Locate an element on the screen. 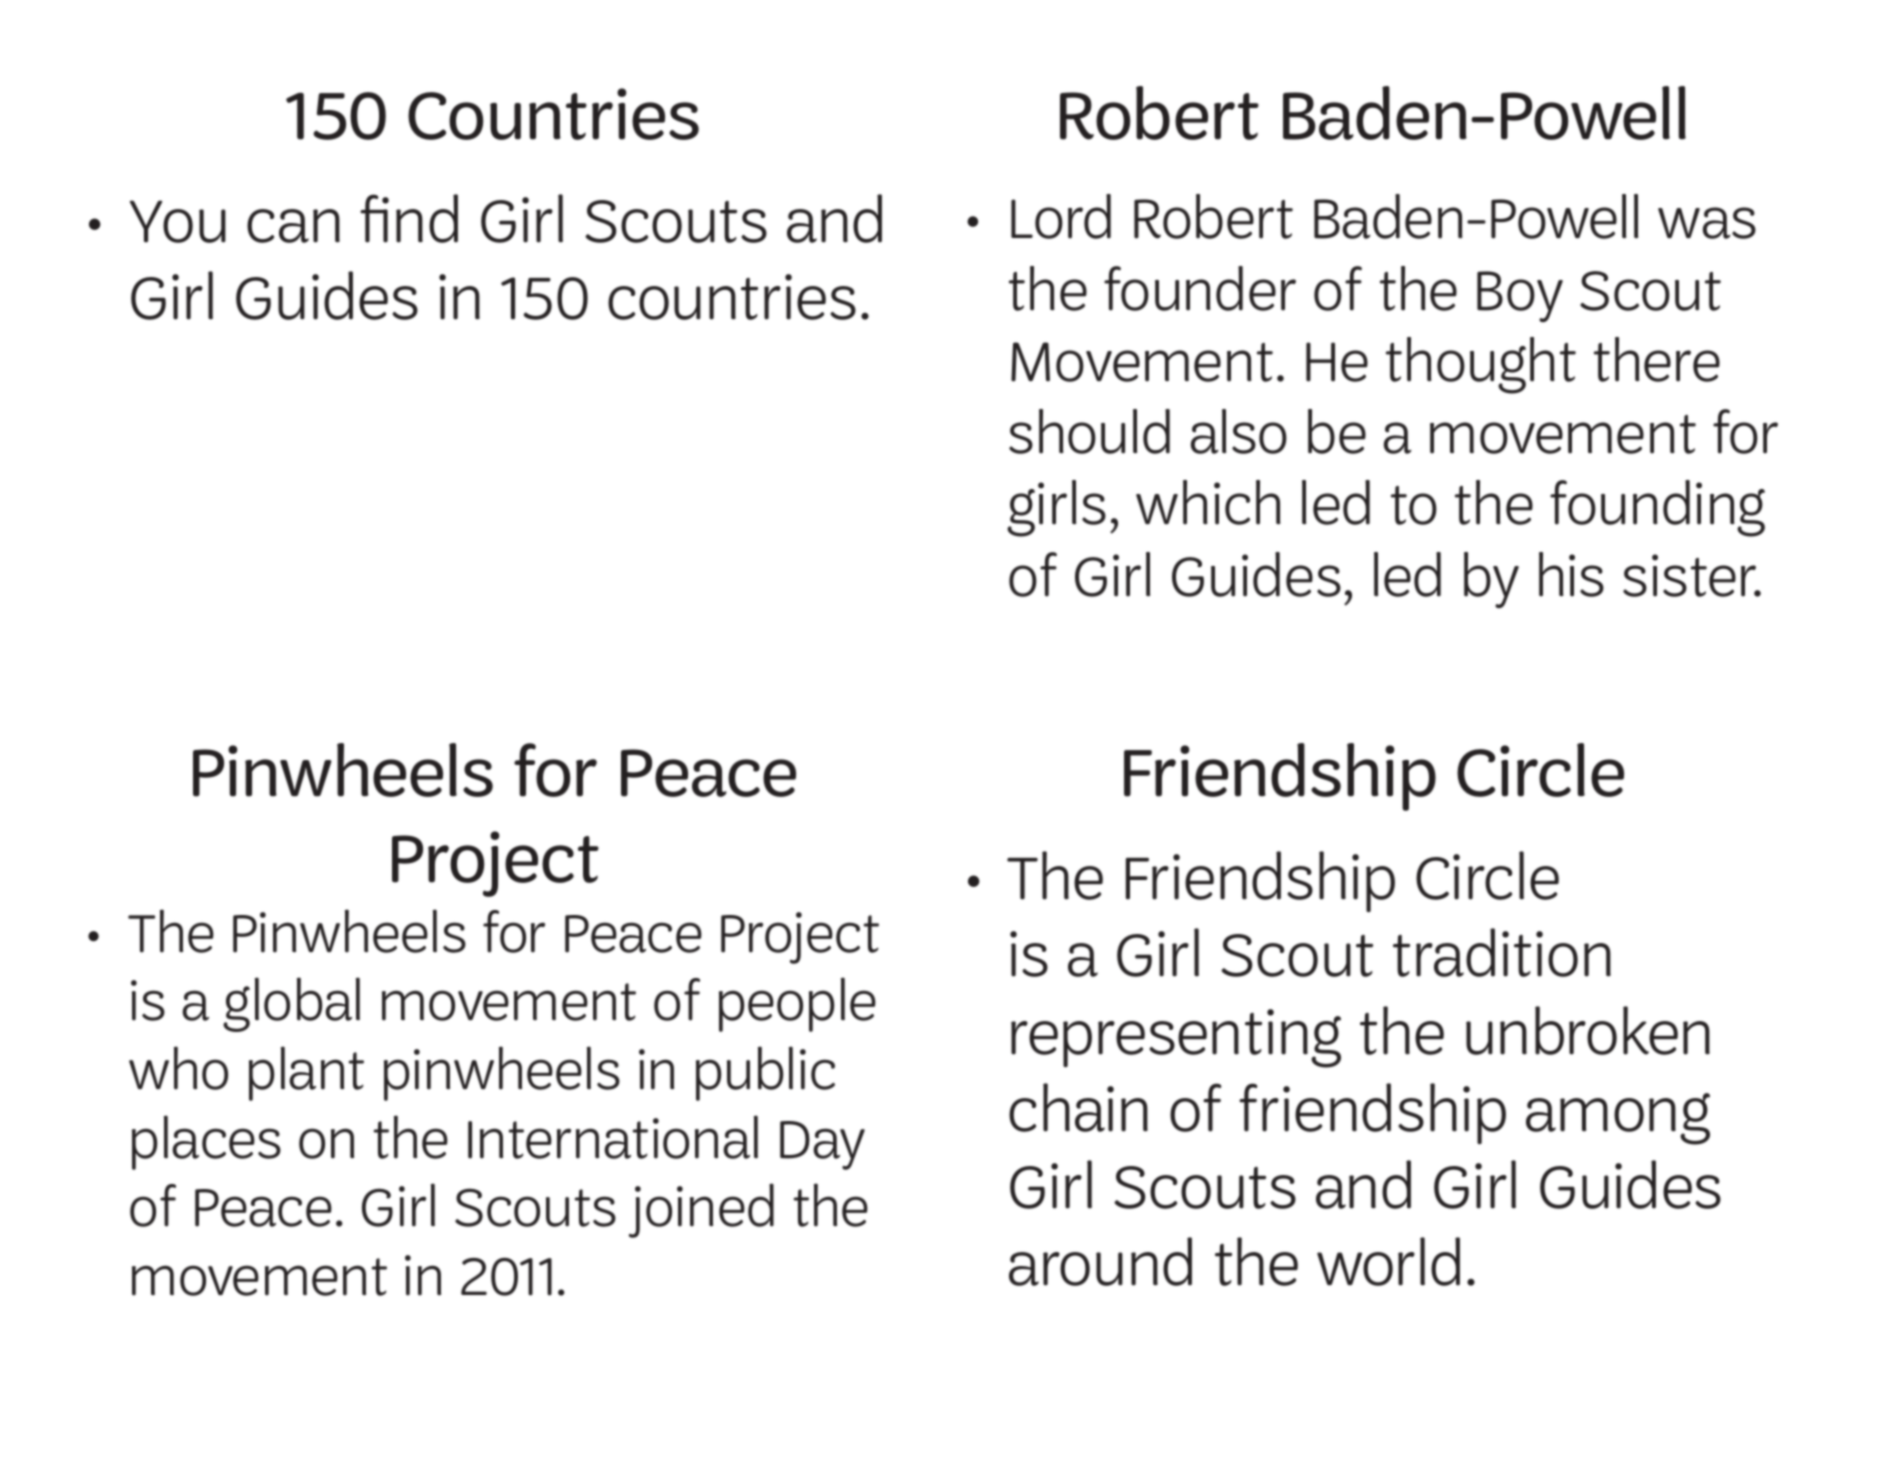  can is located at coordinates (293, 226).
